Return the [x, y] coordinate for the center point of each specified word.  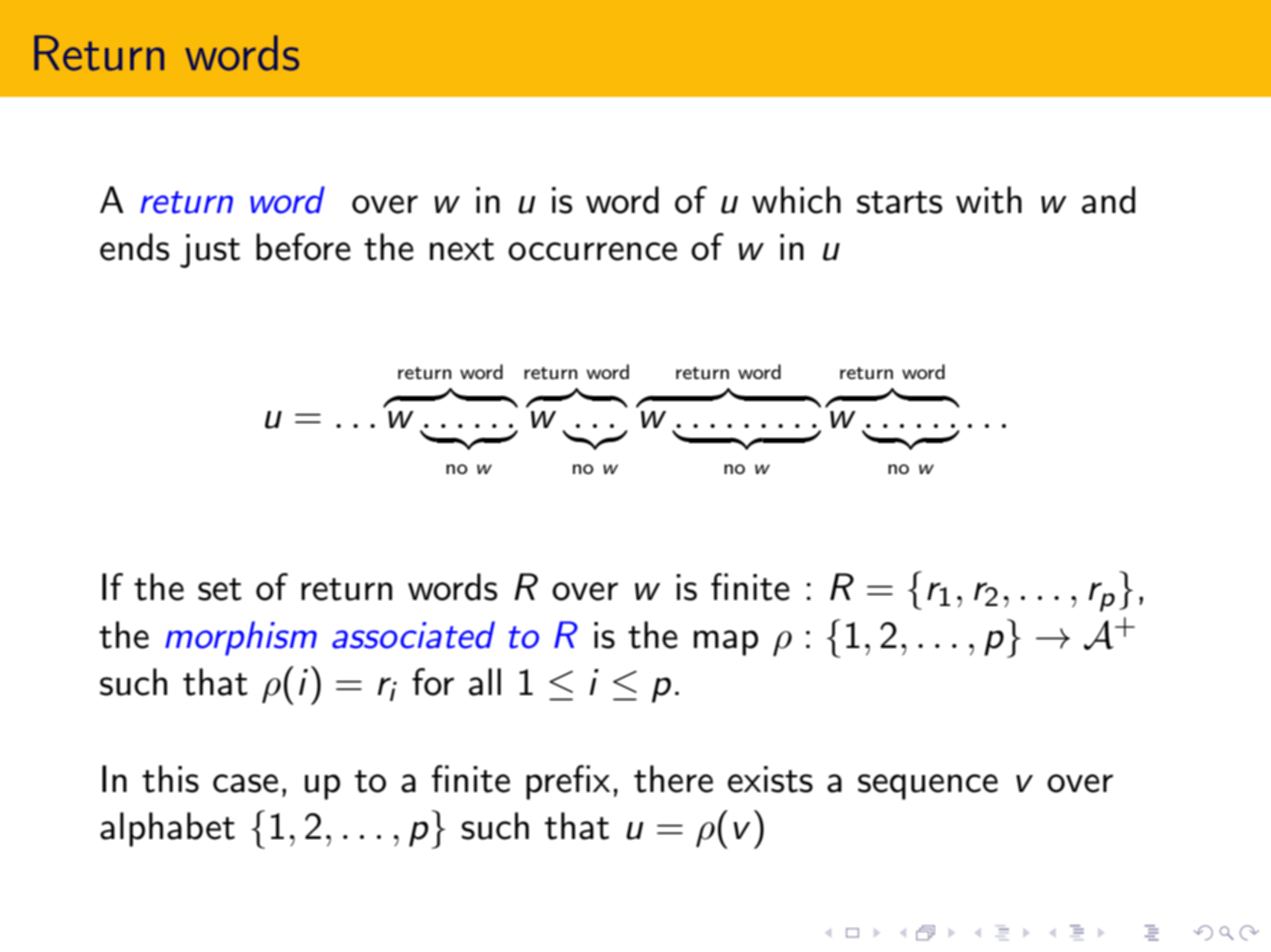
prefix [568, 782]
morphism [241, 638]
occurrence [592, 251]
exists [770, 779]
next [462, 249]
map [726, 643]
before [303, 247]
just [210, 251]
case [245, 783]
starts [899, 202]
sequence [928, 787]
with [989, 200]
